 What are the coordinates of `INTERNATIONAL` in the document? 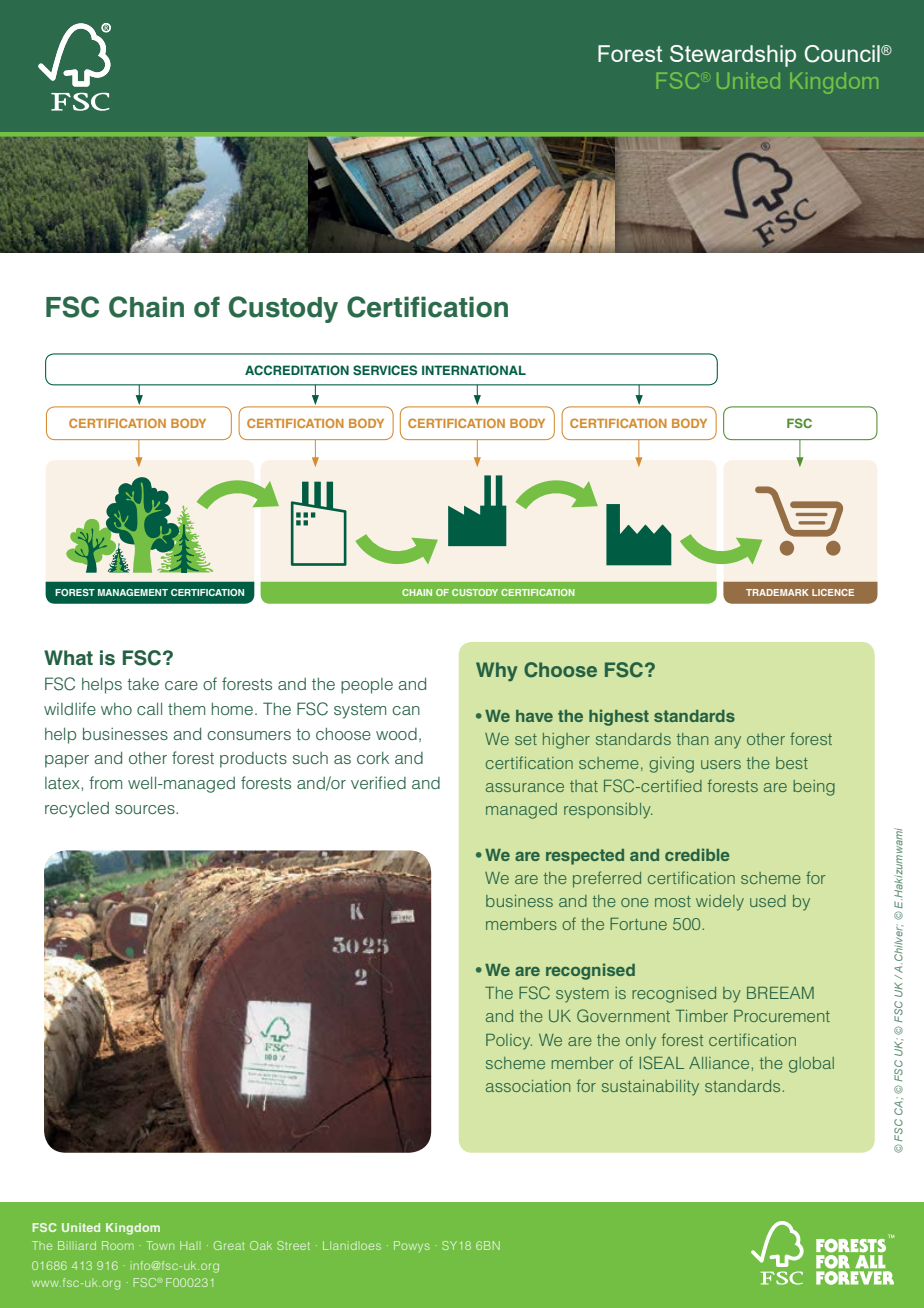 It's located at (474, 370).
